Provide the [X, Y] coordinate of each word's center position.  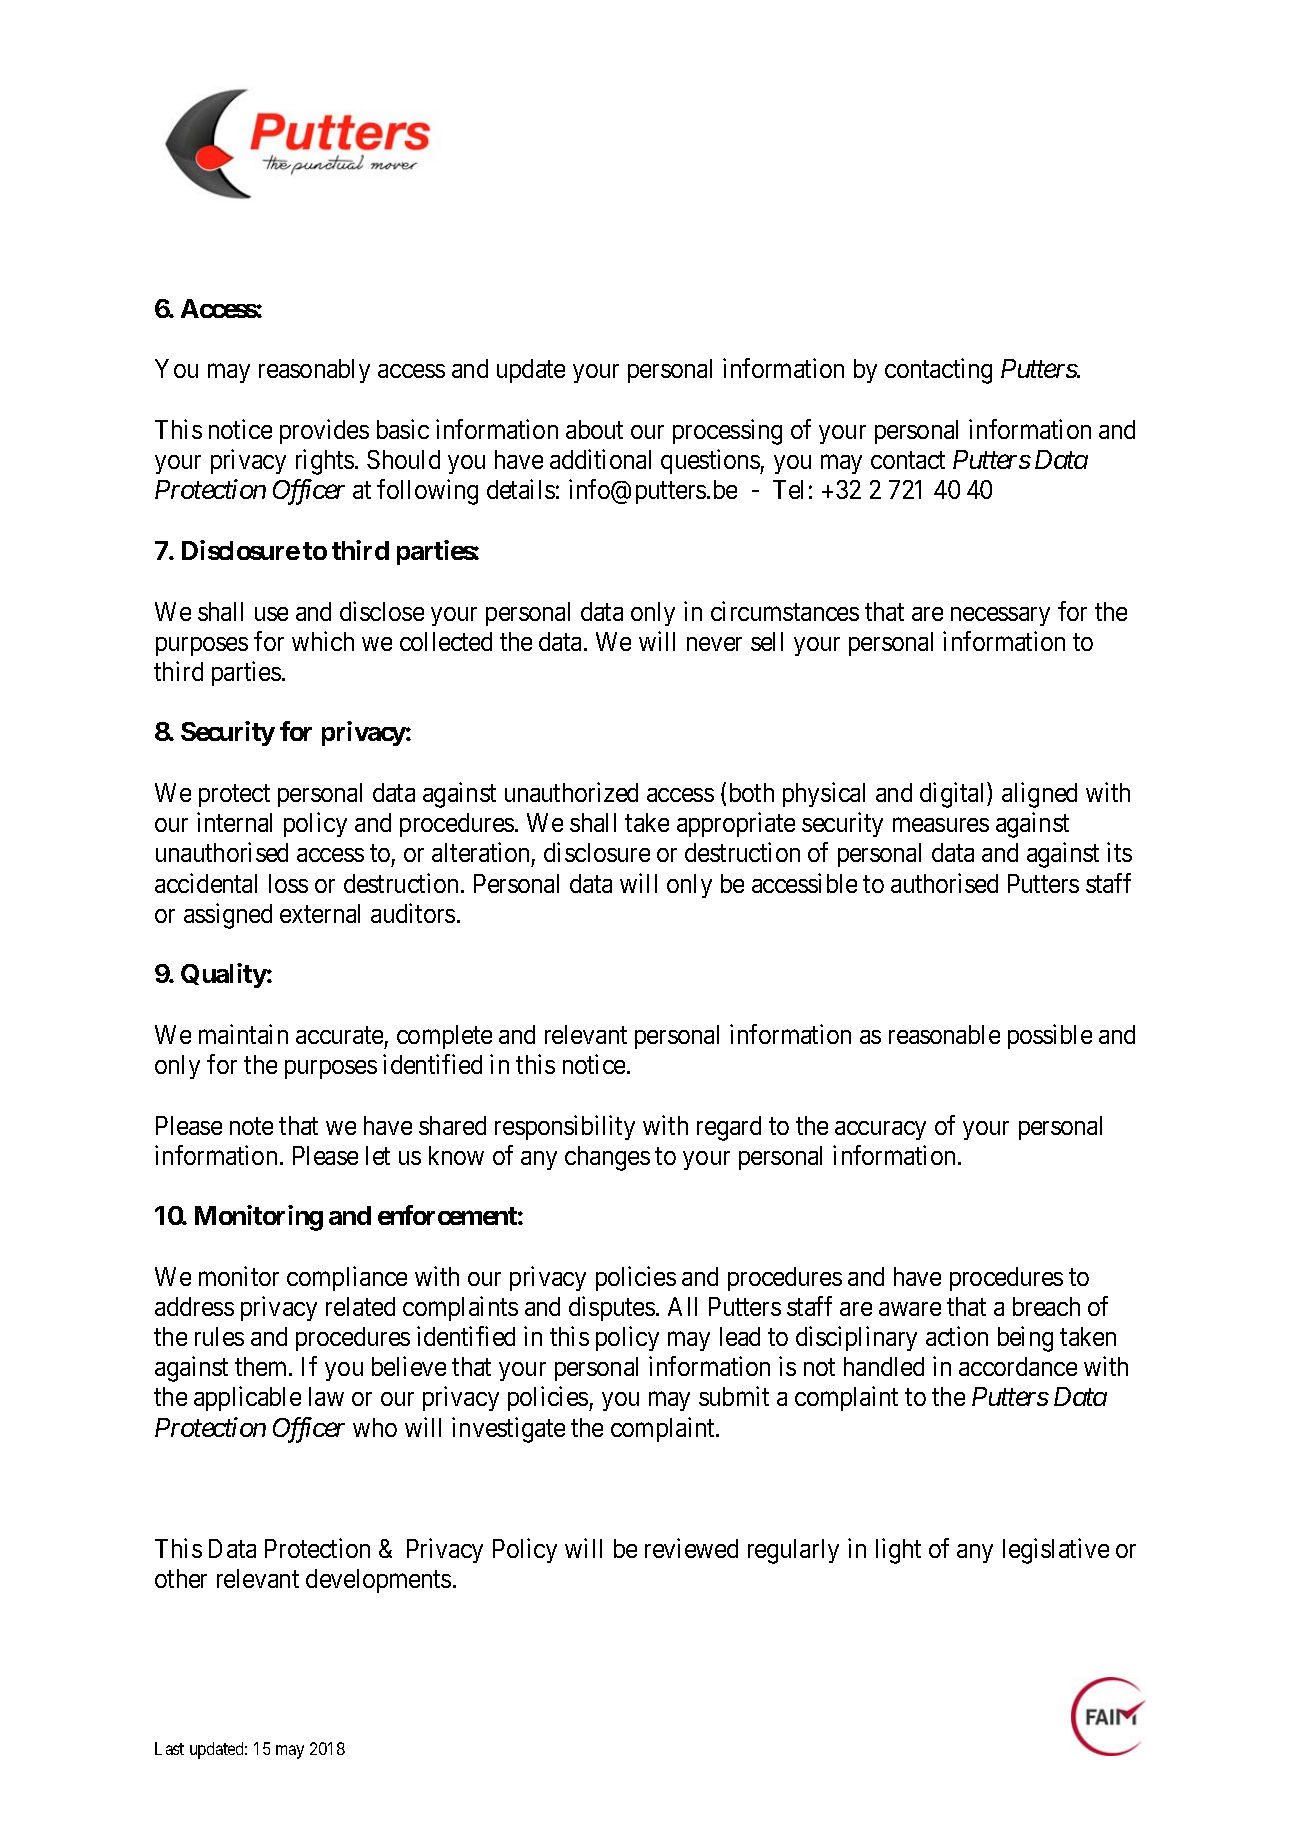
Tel [788, 489]
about [594, 429]
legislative [1056, 1551]
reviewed [691, 1548]
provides [324, 431]
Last [169, 1748]
